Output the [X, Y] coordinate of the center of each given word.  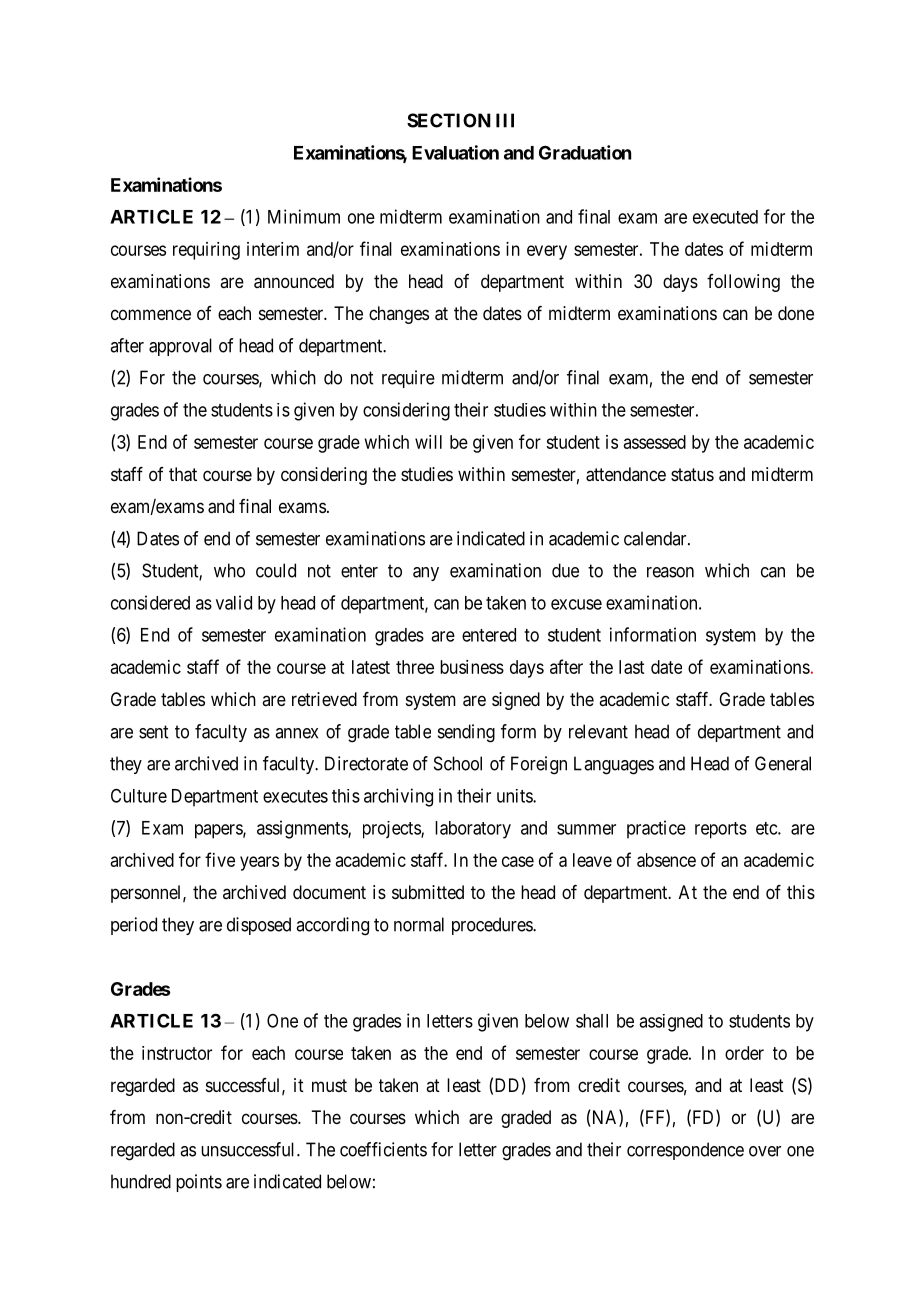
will [428, 442]
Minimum [304, 216]
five [220, 859]
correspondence [685, 1151]
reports [721, 830]
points [199, 1183]
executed [725, 217]
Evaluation [455, 152]
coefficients [383, 1149]
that [183, 474]
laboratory [473, 830]
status [692, 474]
